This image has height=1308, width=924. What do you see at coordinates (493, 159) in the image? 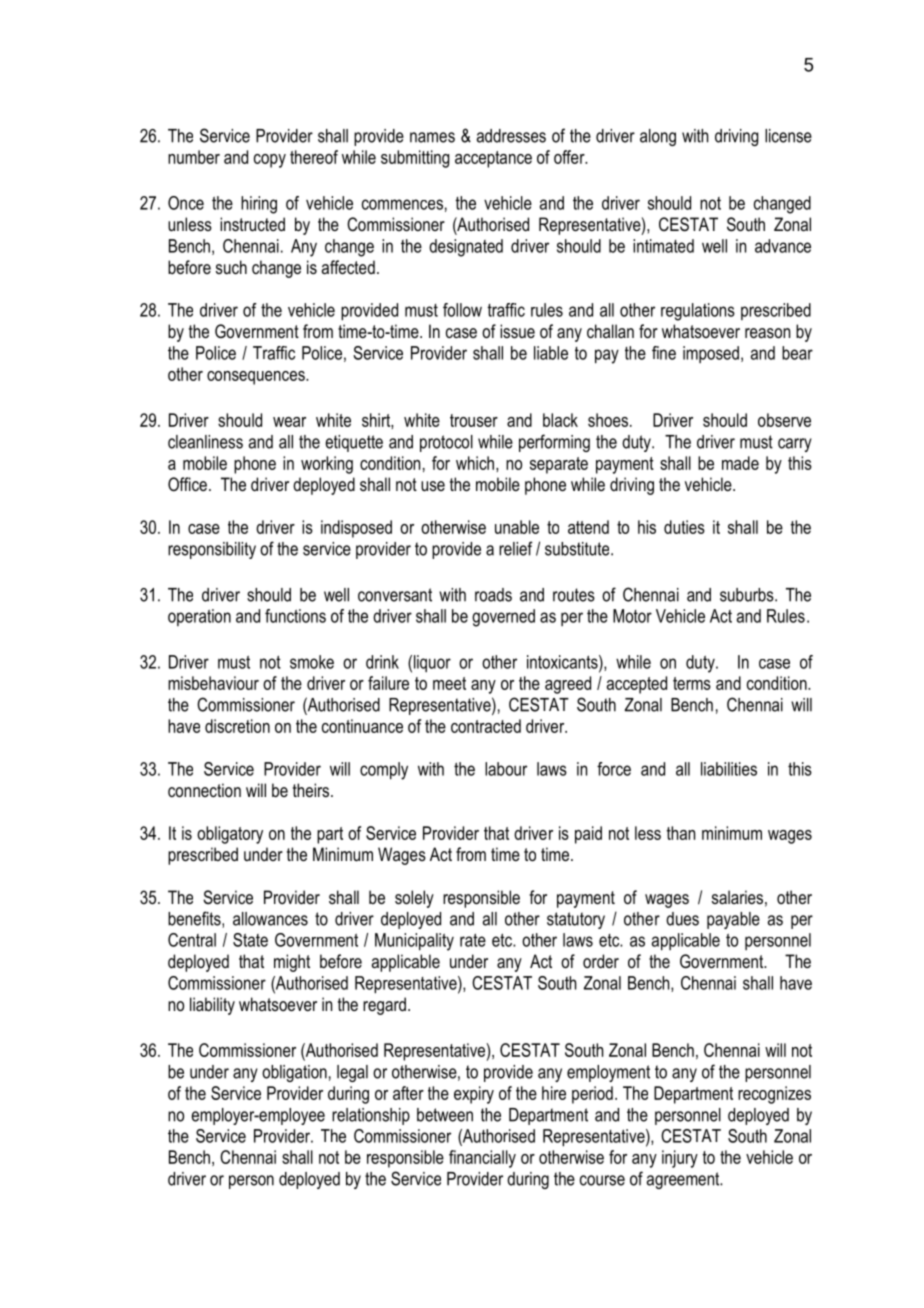
I see `acceptance` at bounding box center [493, 159].
